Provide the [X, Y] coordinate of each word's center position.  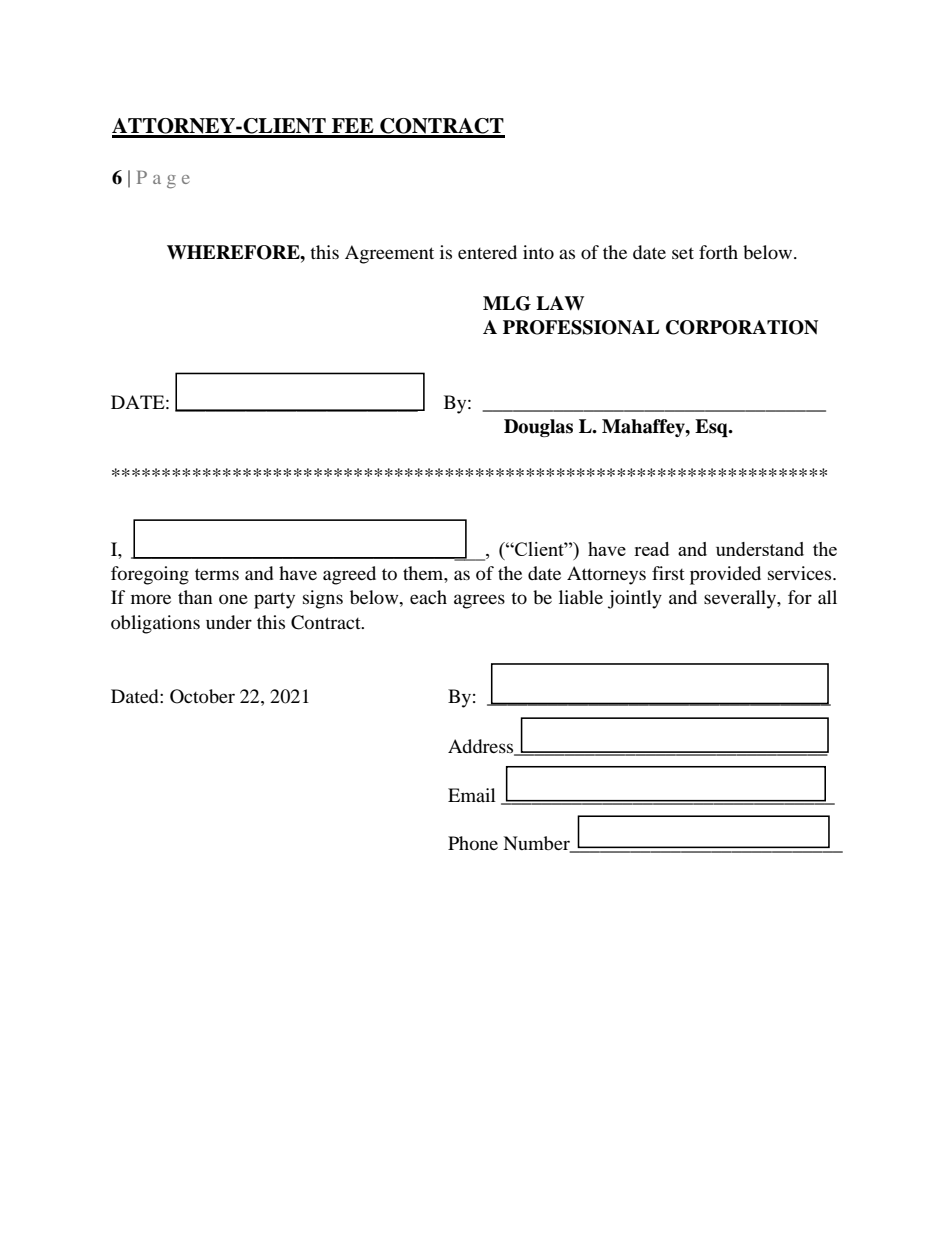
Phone [473, 843]
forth [718, 252]
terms [217, 574]
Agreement [389, 254]
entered [487, 252]
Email [472, 795]
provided [725, 575]
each [428, 597]
